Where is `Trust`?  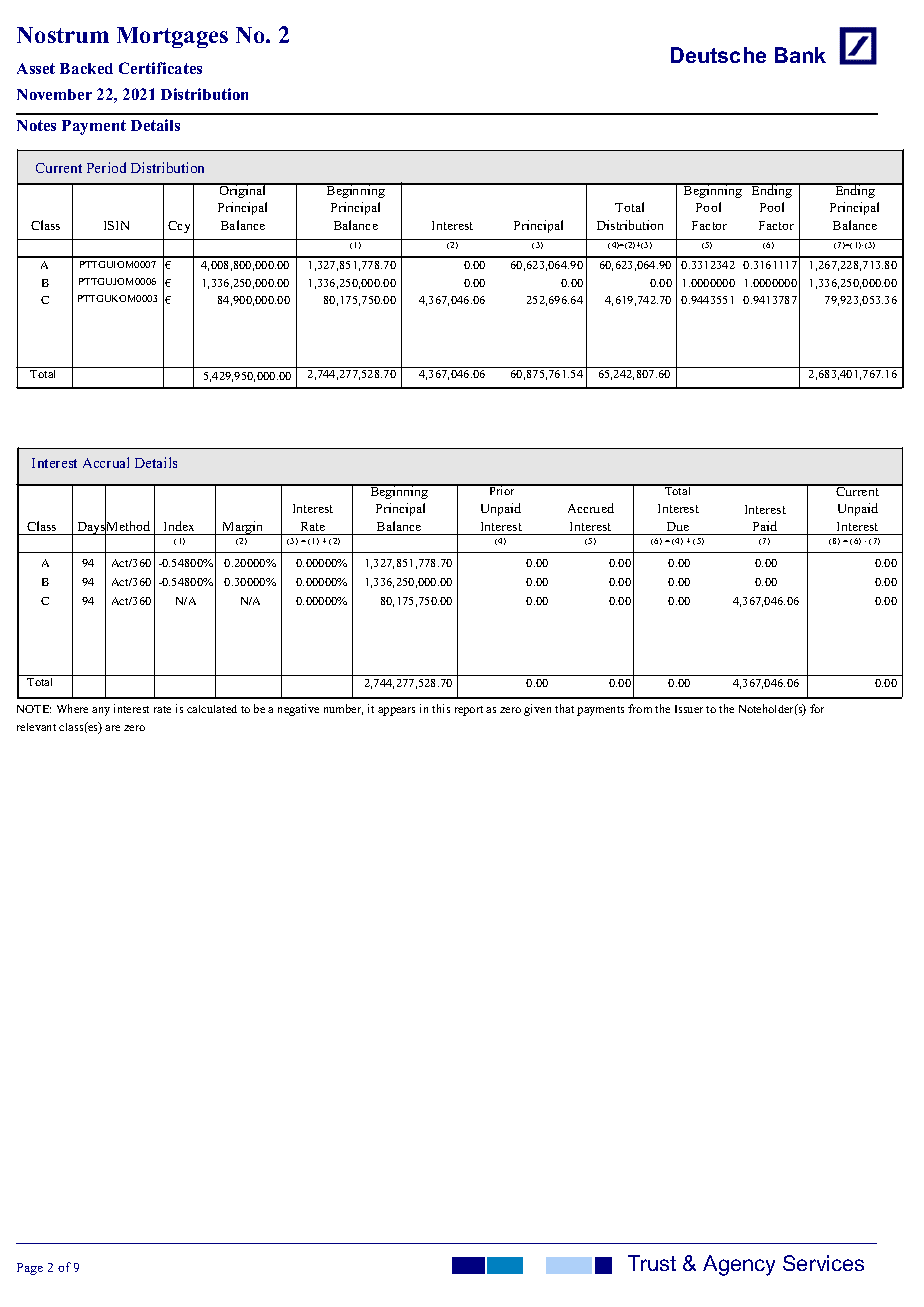
Trust is located at coordinates (652, 1263).
